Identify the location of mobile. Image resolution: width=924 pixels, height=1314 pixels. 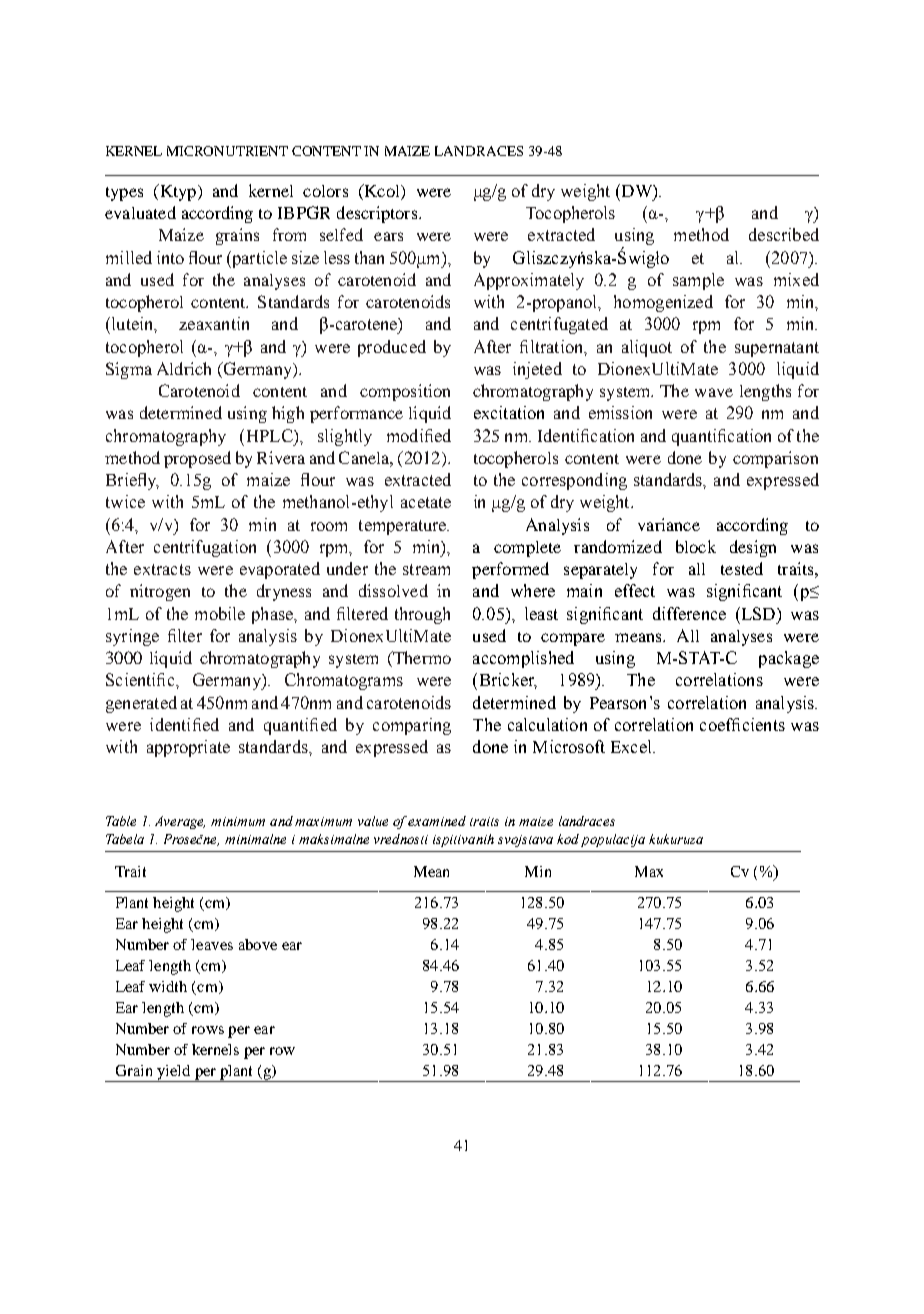
(220, 613).
